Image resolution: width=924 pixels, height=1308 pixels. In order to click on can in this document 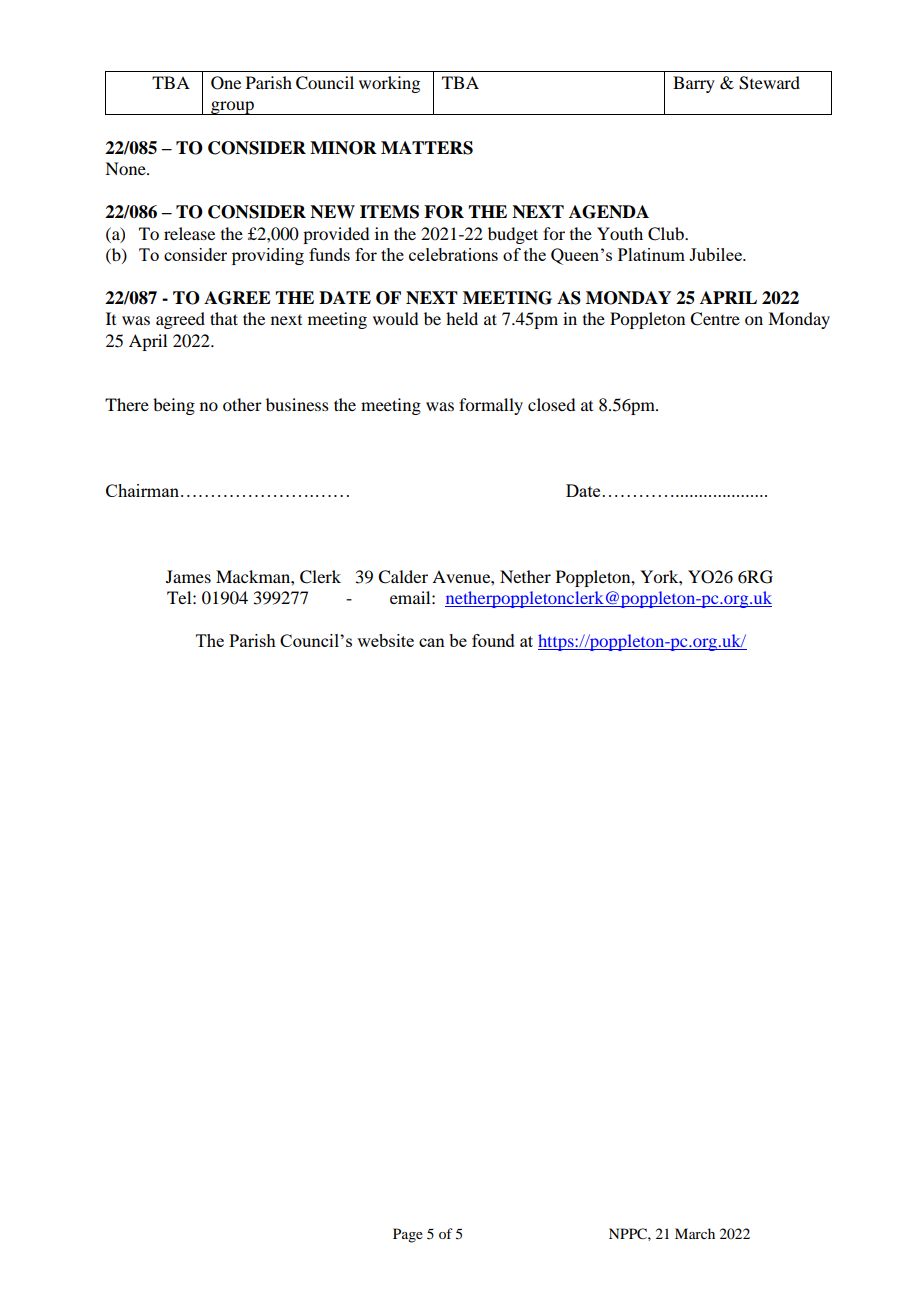, I will do `click(432, 642)`.
